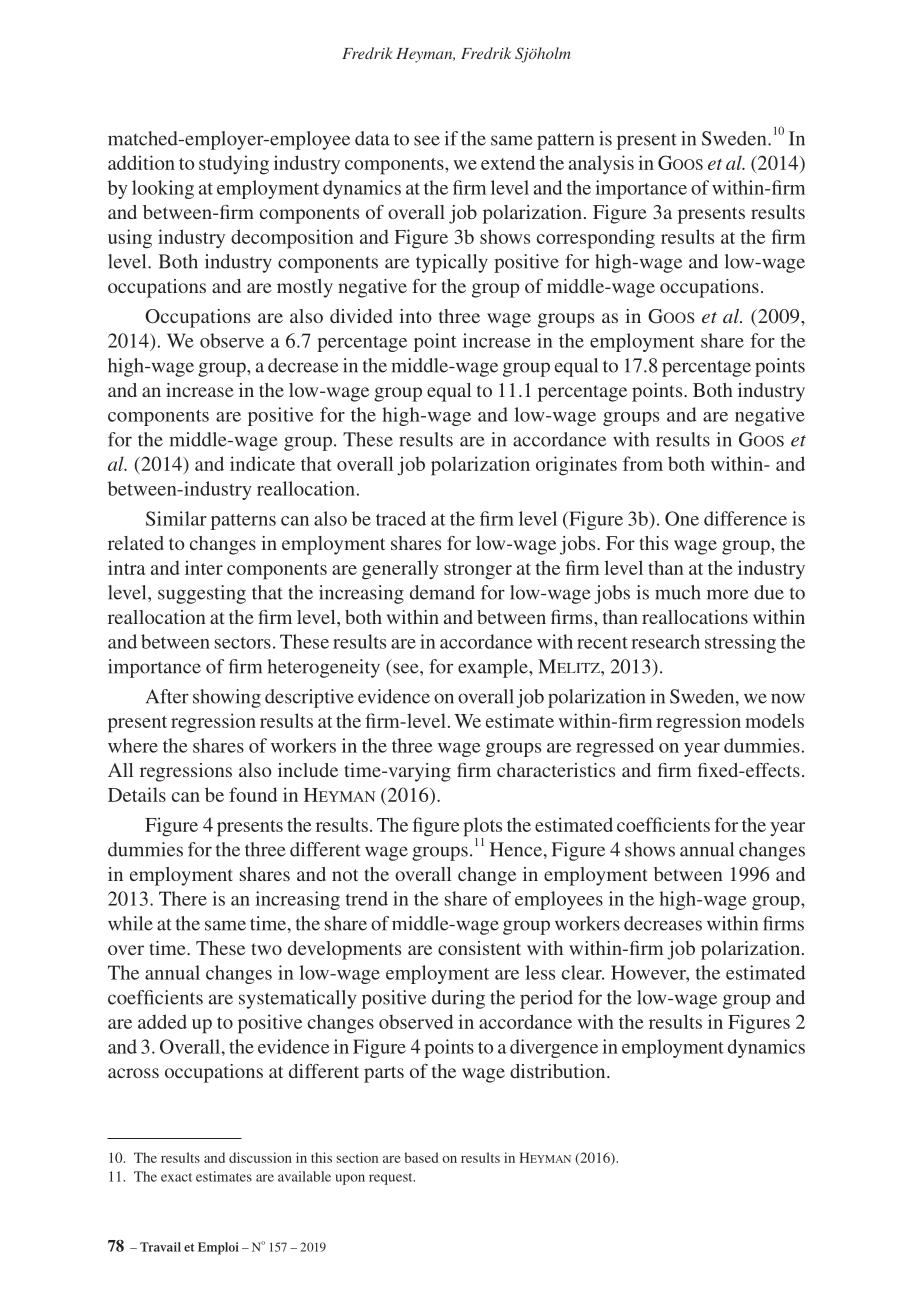  I want to click on There, so click(183, 898).
